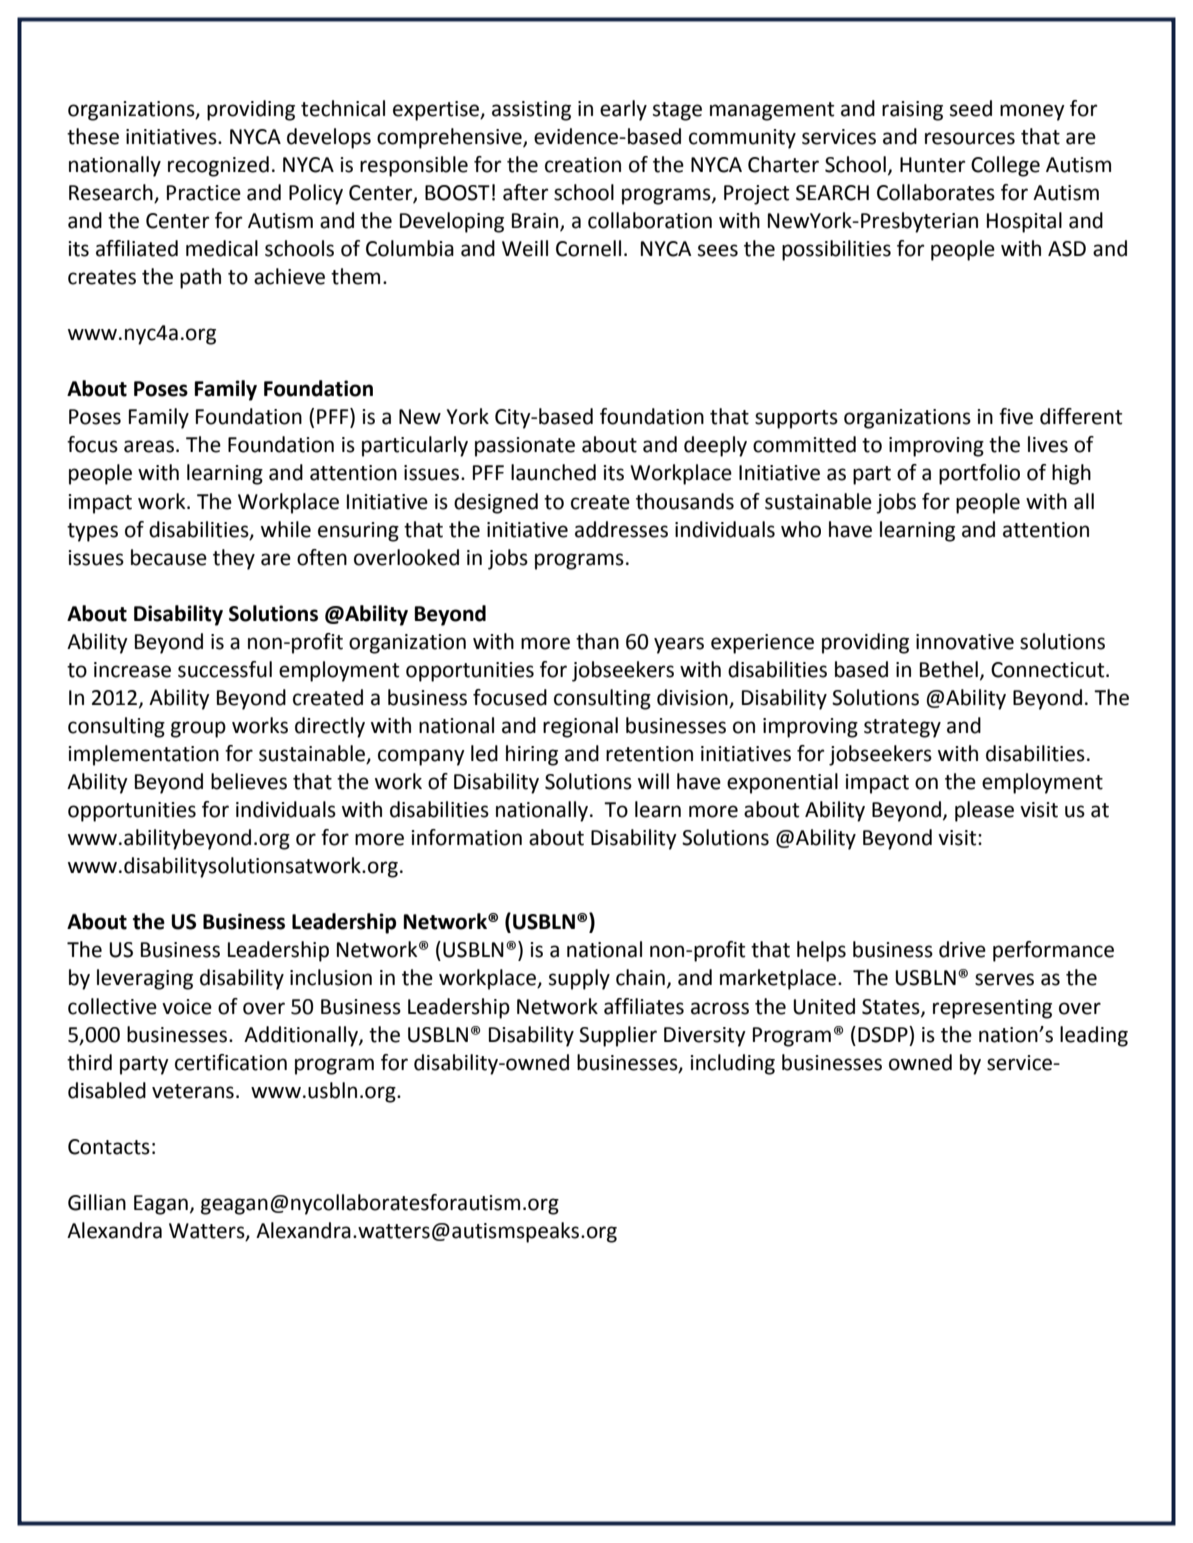 This screenshot has height=1543, width=1193. I want to click on five, so click(1016, 416).
